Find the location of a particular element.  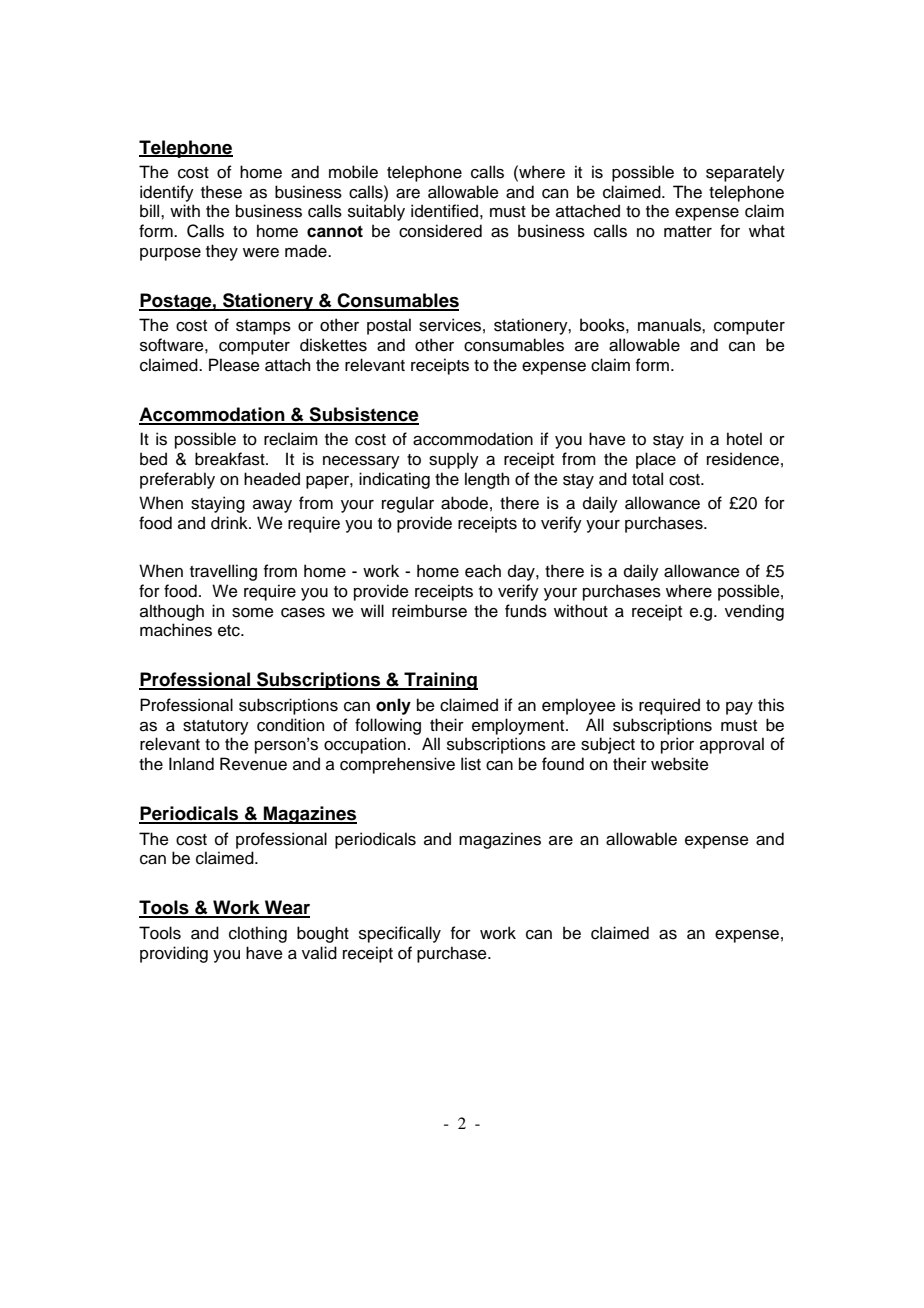

each is located at coordinates (483, 571).
